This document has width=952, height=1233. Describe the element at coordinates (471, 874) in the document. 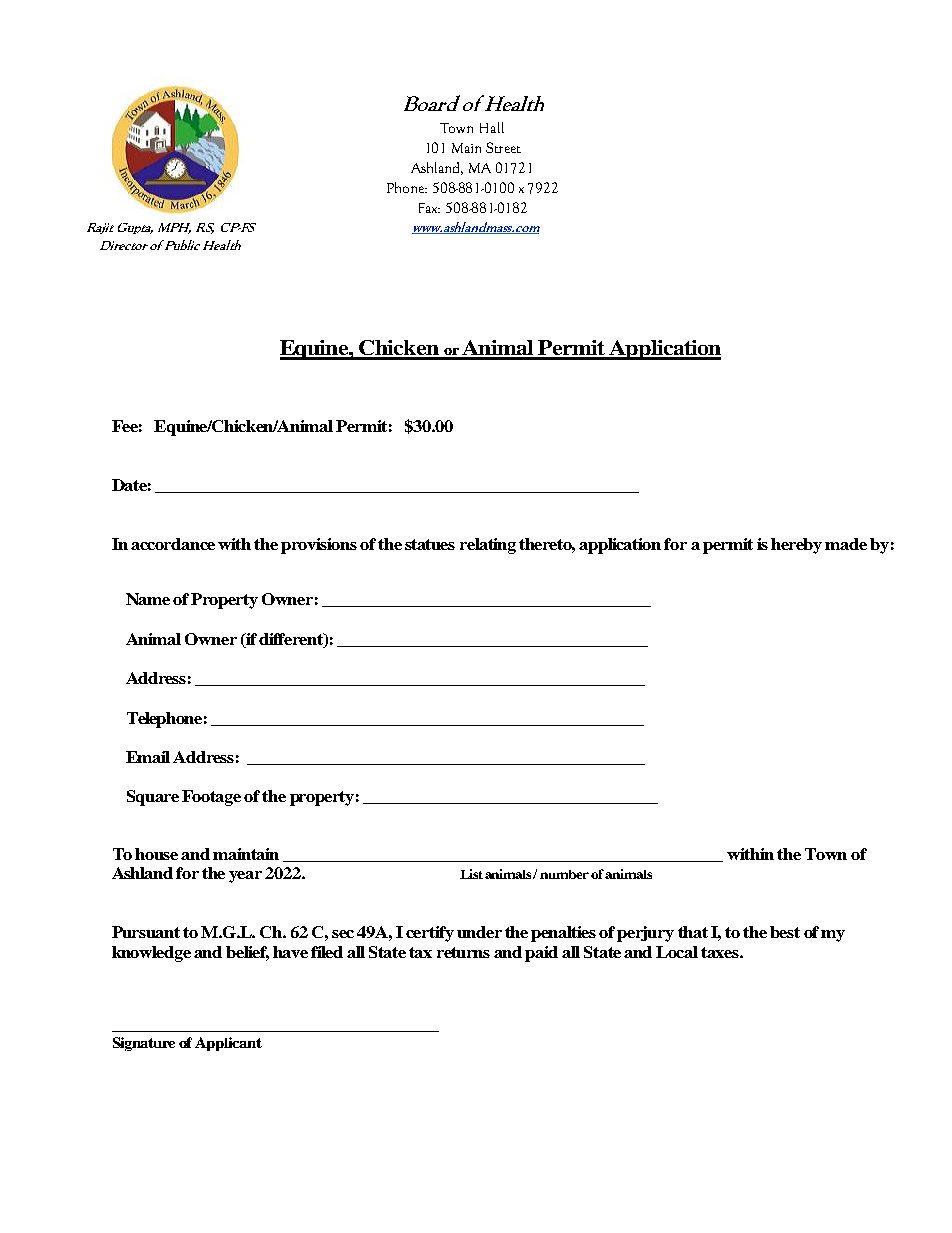

I see `List` at that location.
